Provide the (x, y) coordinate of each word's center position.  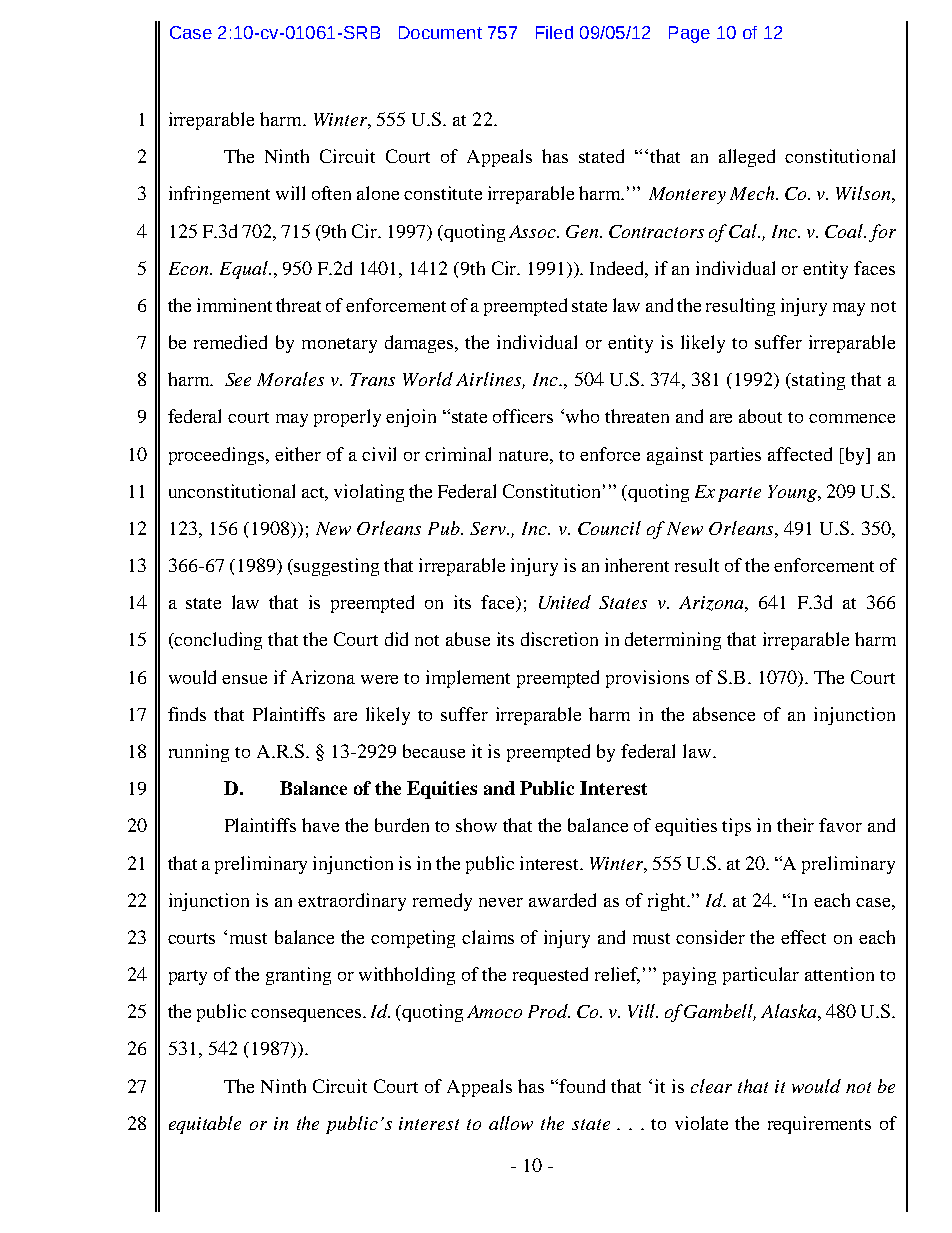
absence (724, 714)
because (434, 751)
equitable (205, 1125)
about (760, 416)
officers (523, 416)
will (290, 193)
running (199, 753)
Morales (290, 379)
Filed (554, 32)
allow (511, 1123)
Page (689, 34)
